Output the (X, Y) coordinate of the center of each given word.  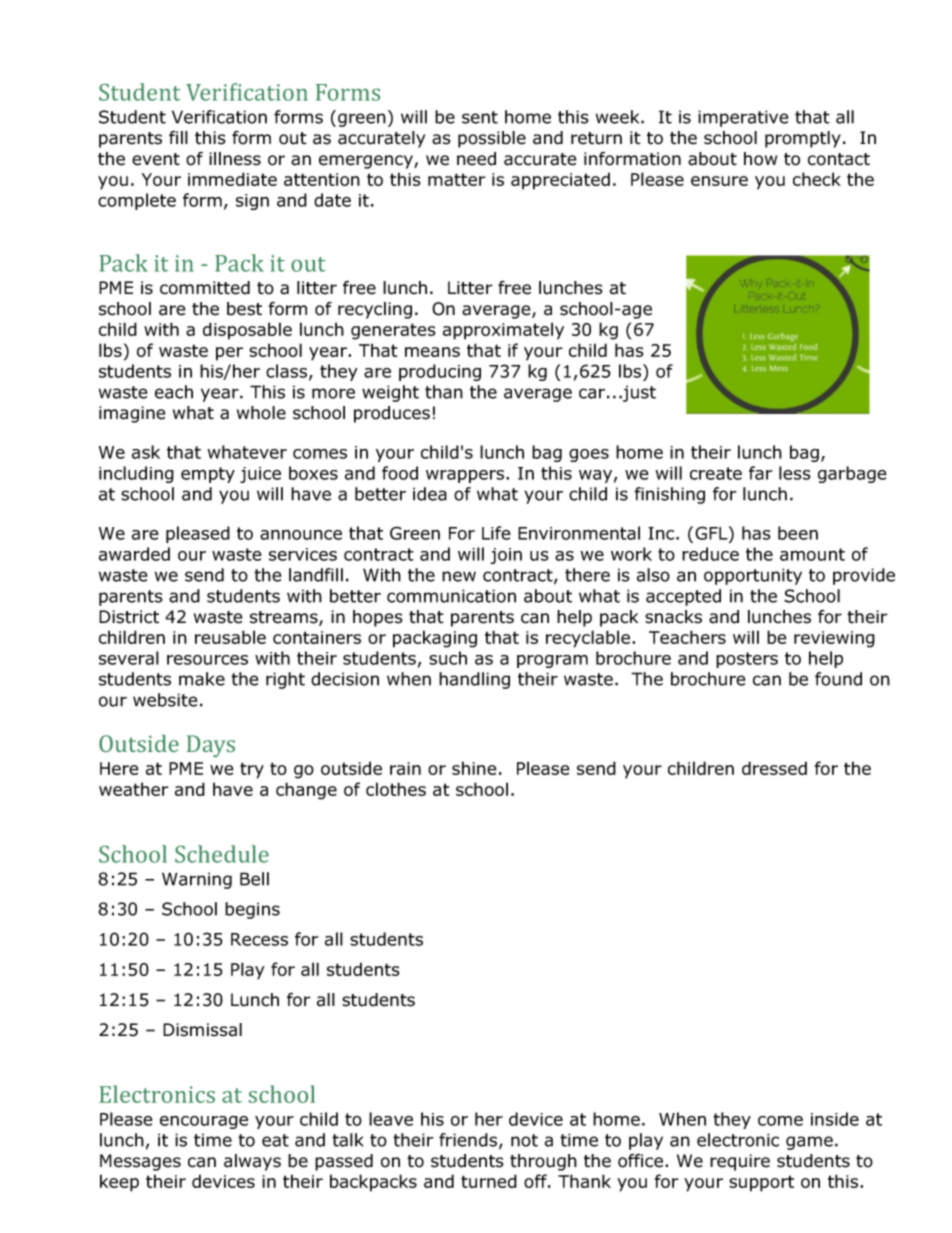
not (524, 1140)
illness (235, 159)
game (809, 1143)
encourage (204, 1122)
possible (492, 139)
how (760, 159)
